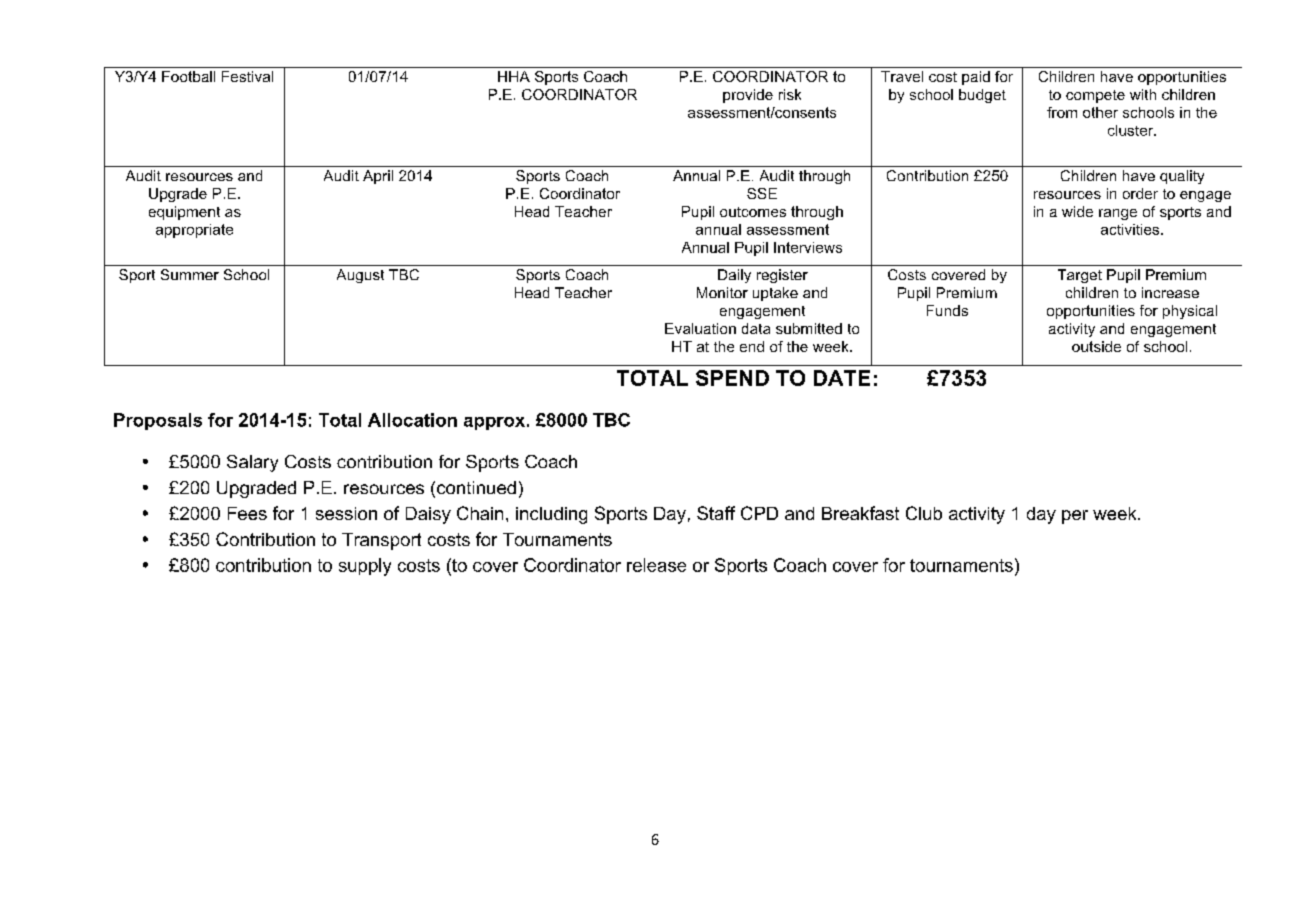  What do you see at coordinates (722, 292) in the page?
I see `Monitor` at bounding box center [722, 292].
